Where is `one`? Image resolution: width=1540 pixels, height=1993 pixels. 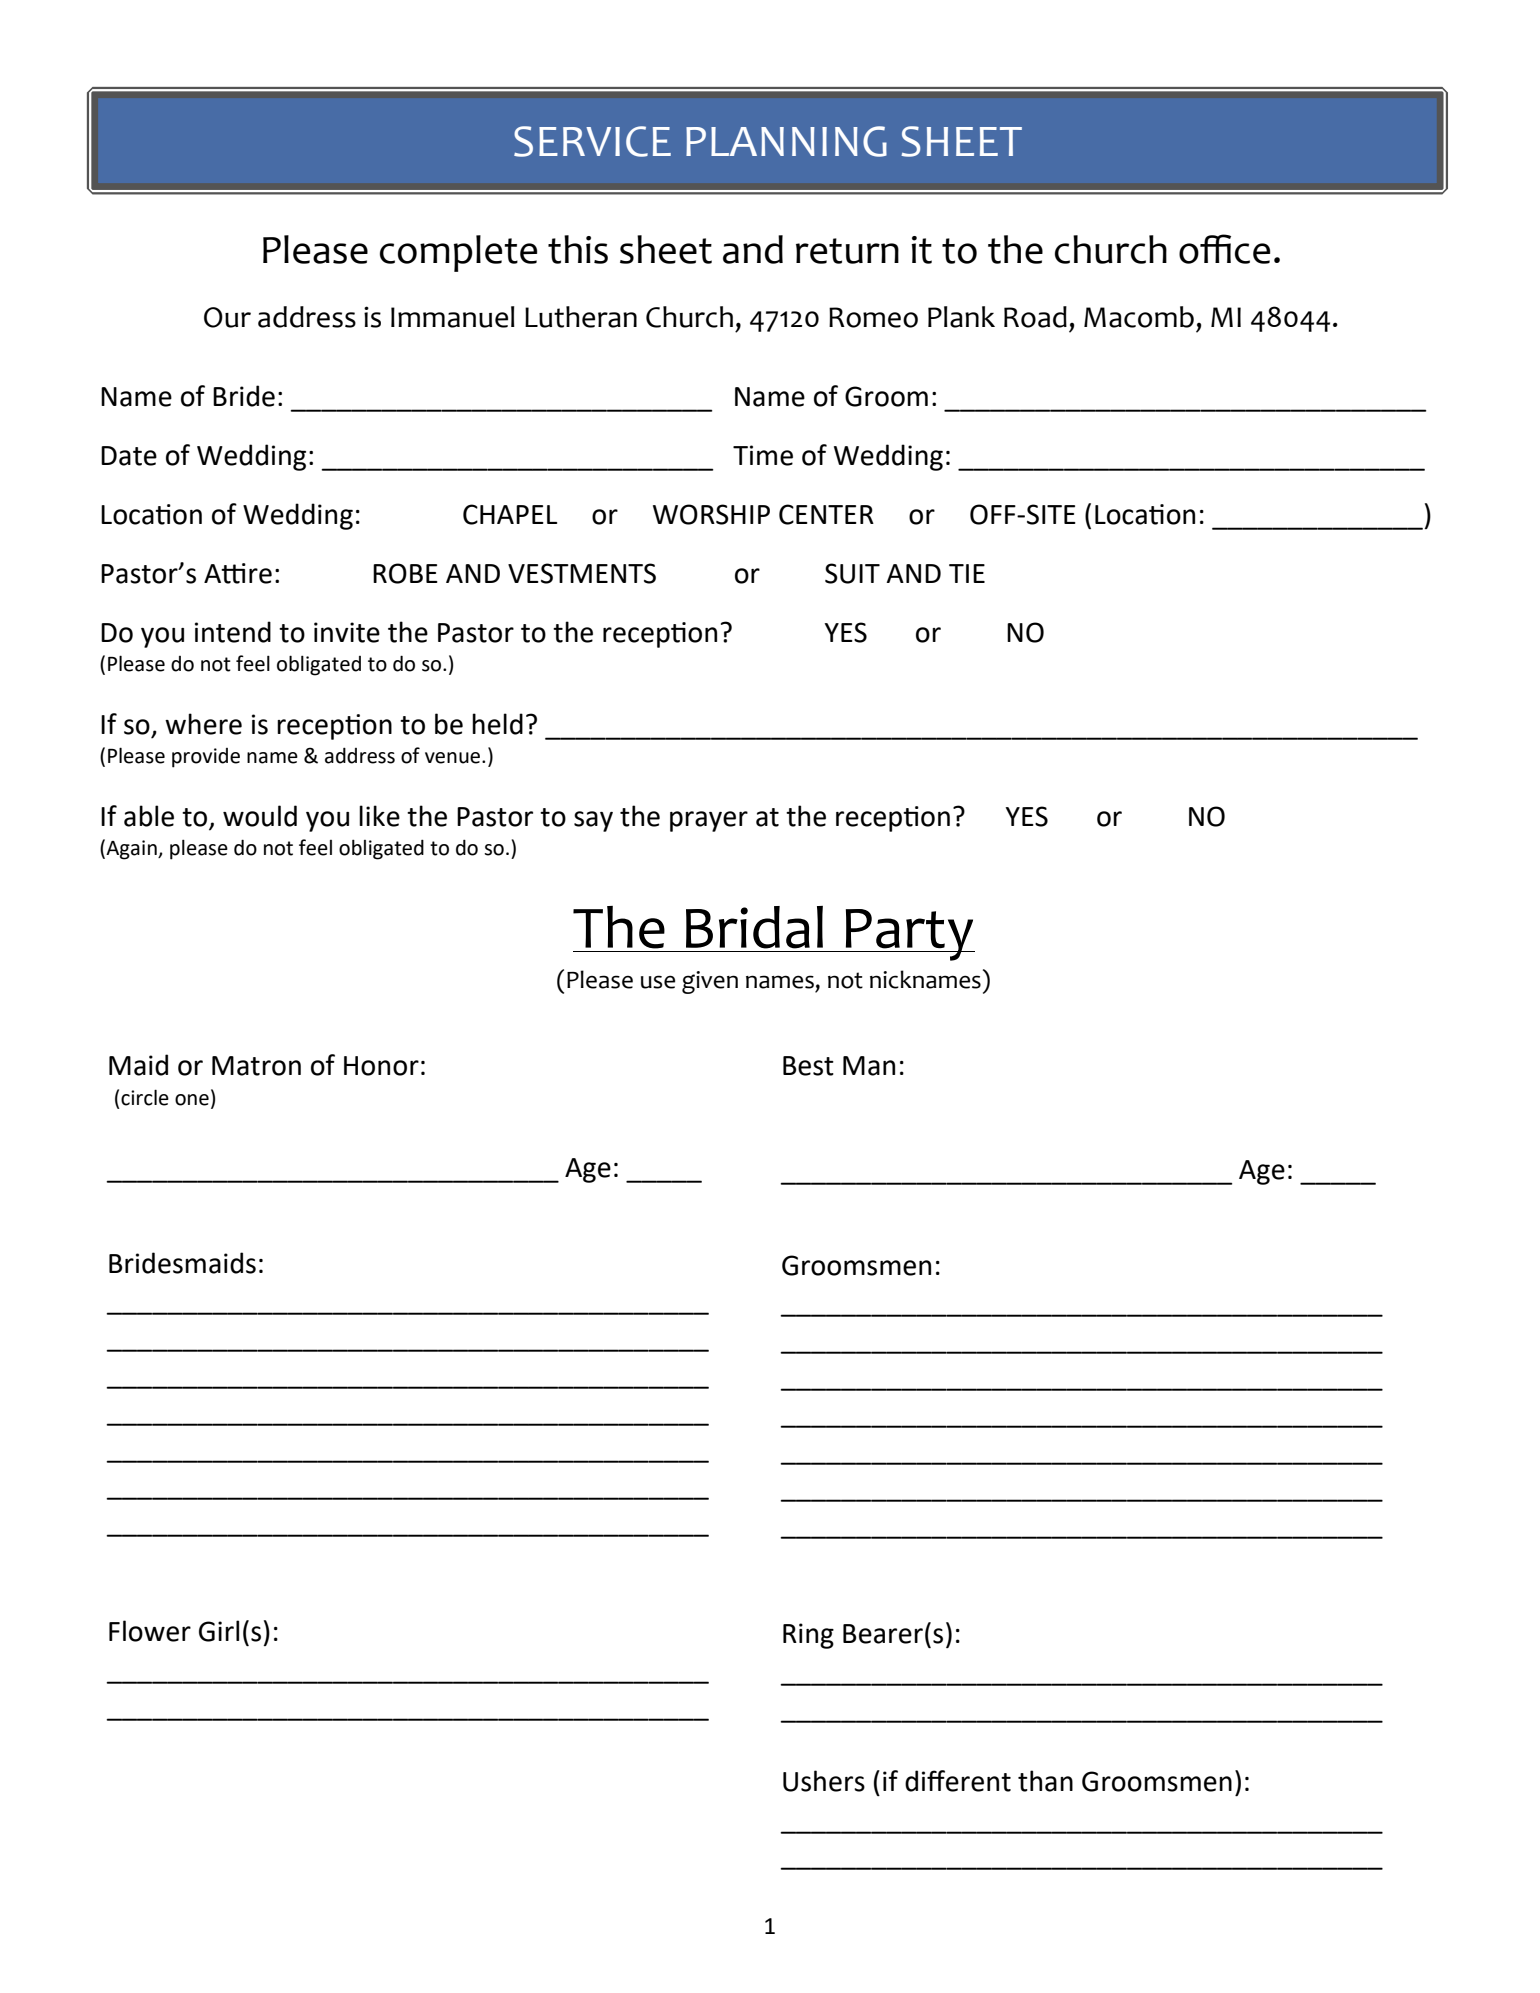 one is located at coordinates (192, 1100).
